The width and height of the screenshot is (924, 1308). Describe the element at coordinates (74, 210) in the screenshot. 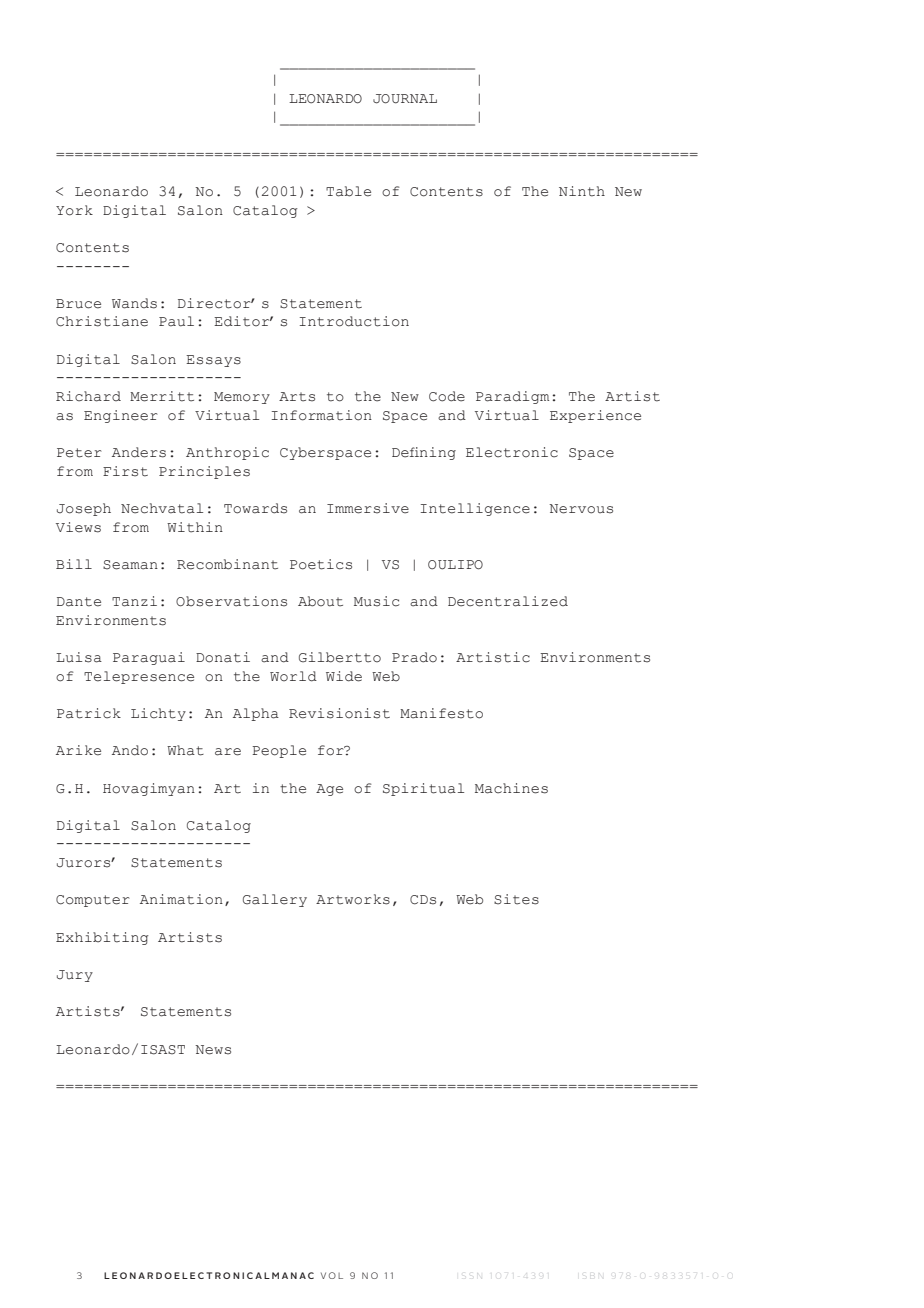

I see `York` at that location.
